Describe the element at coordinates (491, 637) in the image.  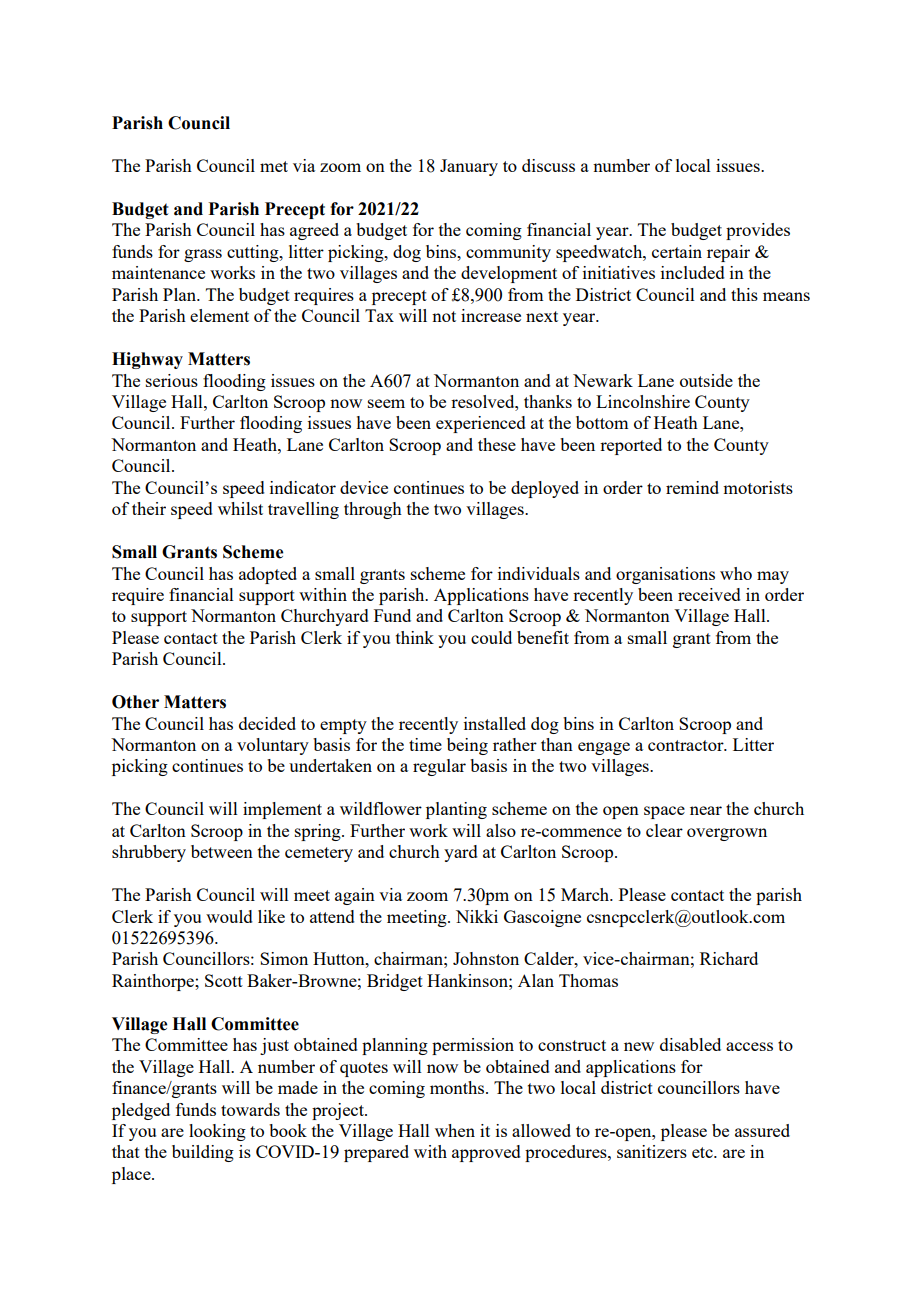
I see `could` at that location.
